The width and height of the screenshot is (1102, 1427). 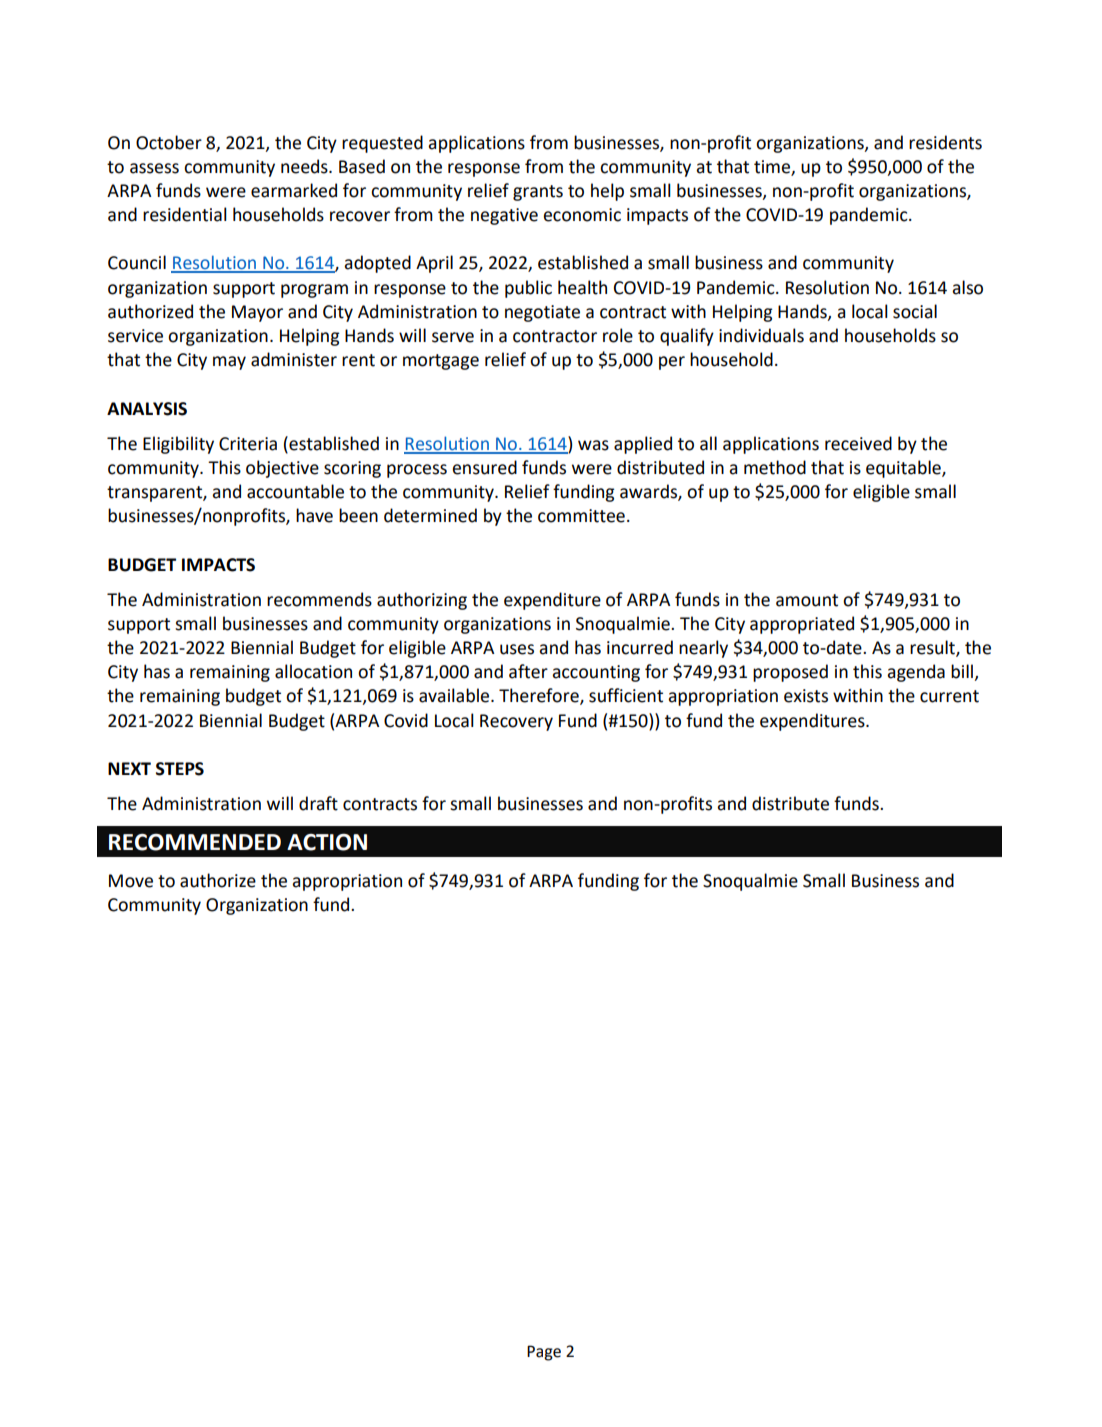 What do you see at coordinates (916, 673) in the screenshot?
I see `agenda` at bounding box center [916, 673].
